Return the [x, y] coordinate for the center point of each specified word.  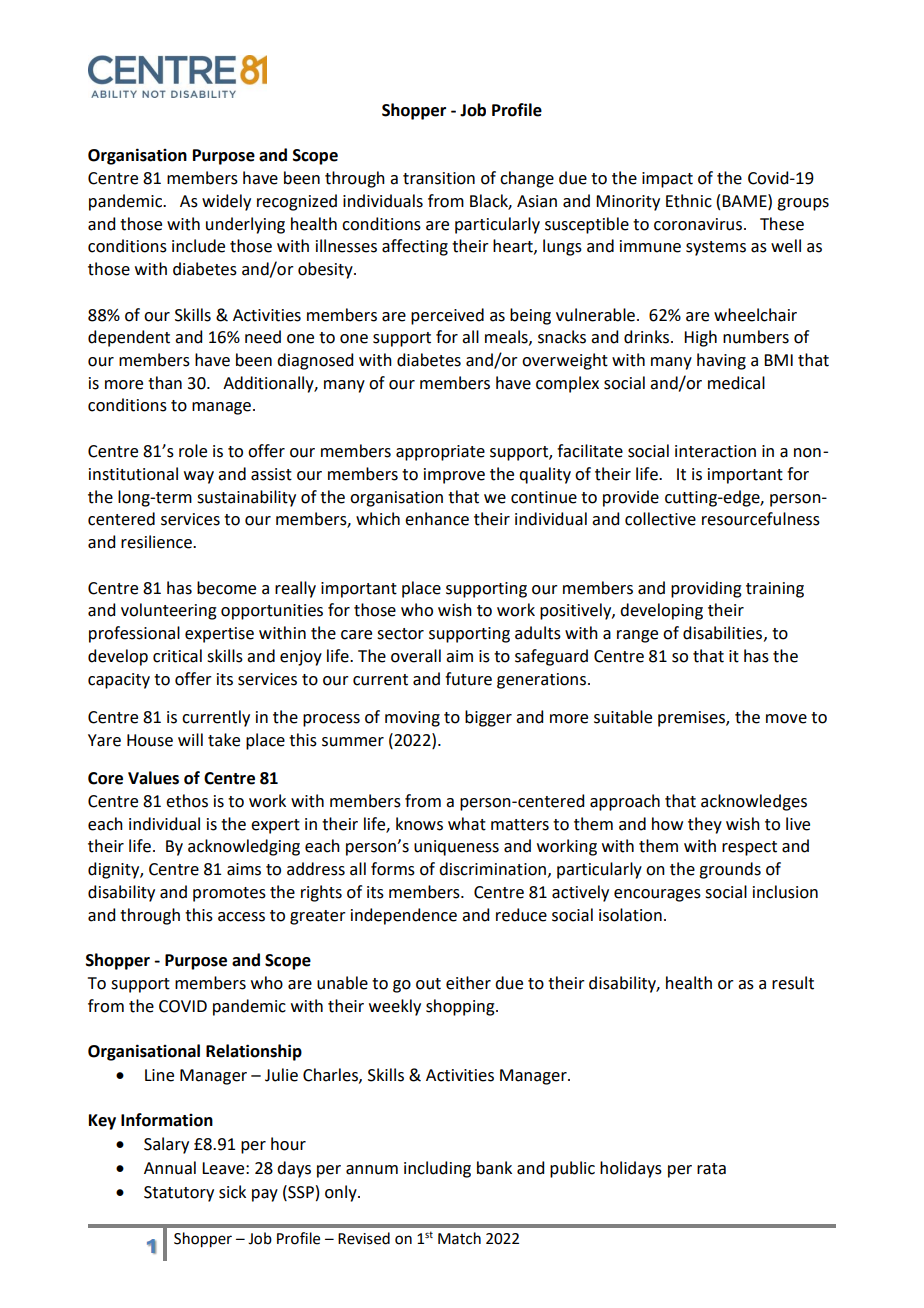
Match [459, 1238]
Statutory [179, 1194]
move [786, 719]
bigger [488, 718]
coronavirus [698, 224]
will [190, 739]
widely [226, 202]
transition [439, 178]
